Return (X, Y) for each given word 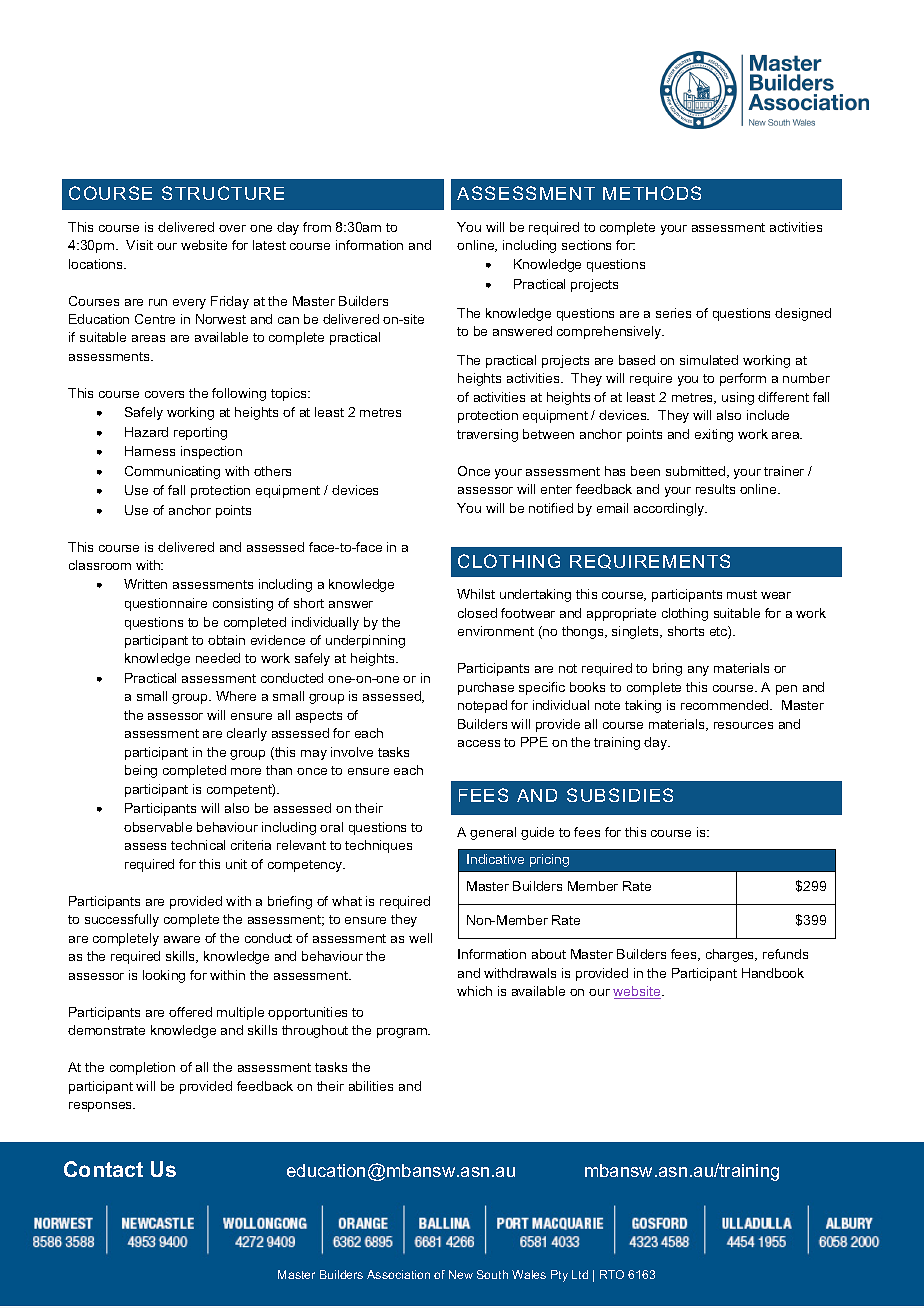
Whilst (476, 594)
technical (198, 845)
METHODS (652, 193)
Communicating (172, 472)
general (493, 833)
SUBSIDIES (620, 795)
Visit (139, 245)
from (317, 227)
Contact (103, 1169)
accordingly (670, 509)
